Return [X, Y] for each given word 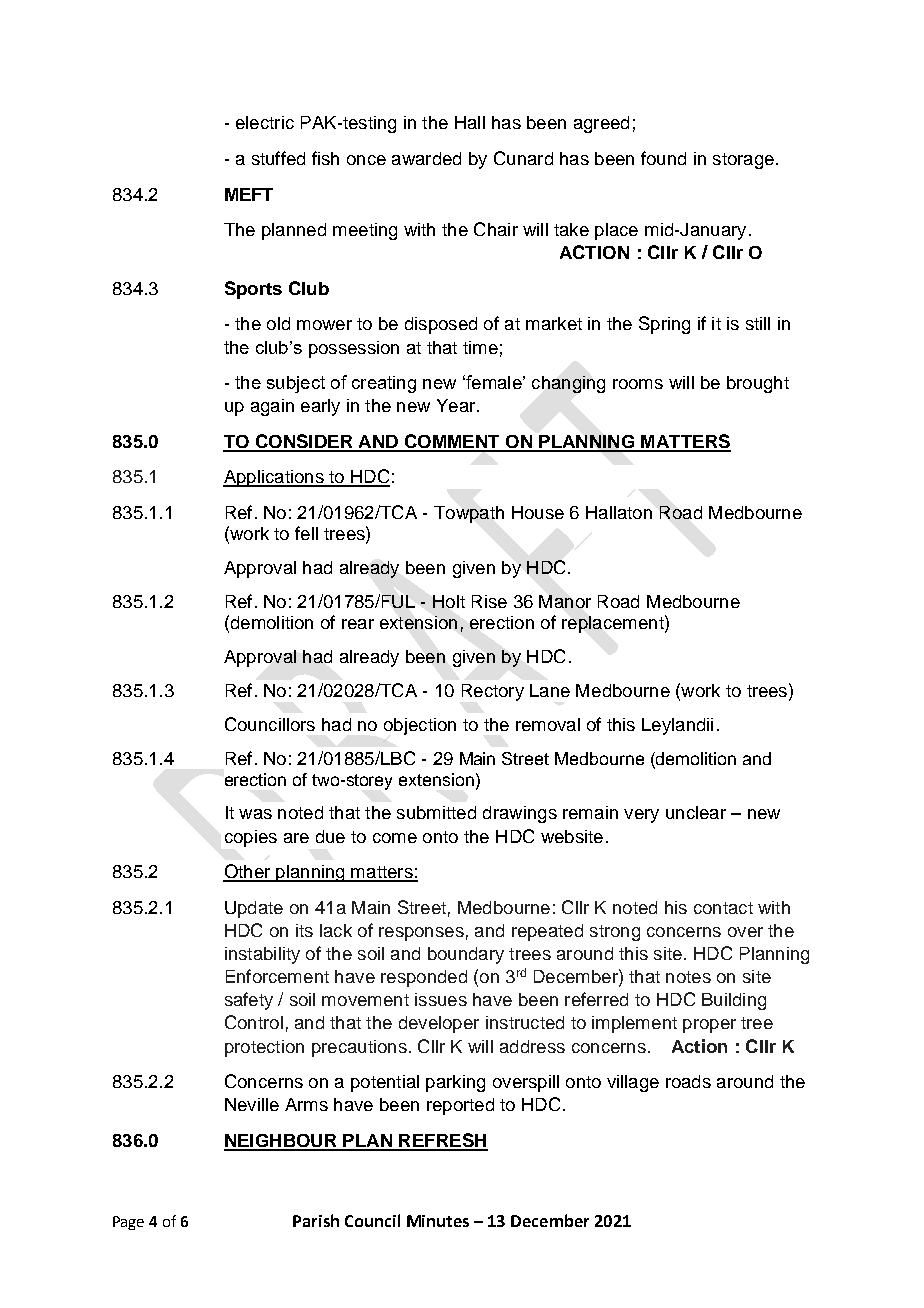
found [663, 158]
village [633, 1083]
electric [265, 122]
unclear [696, 812]
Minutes [438, 1221]
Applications [274, 478]
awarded [426, 158]
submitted [436, 812]
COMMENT [452, 442]
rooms [638, 384]
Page [128, 1223]
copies [251, 838]
